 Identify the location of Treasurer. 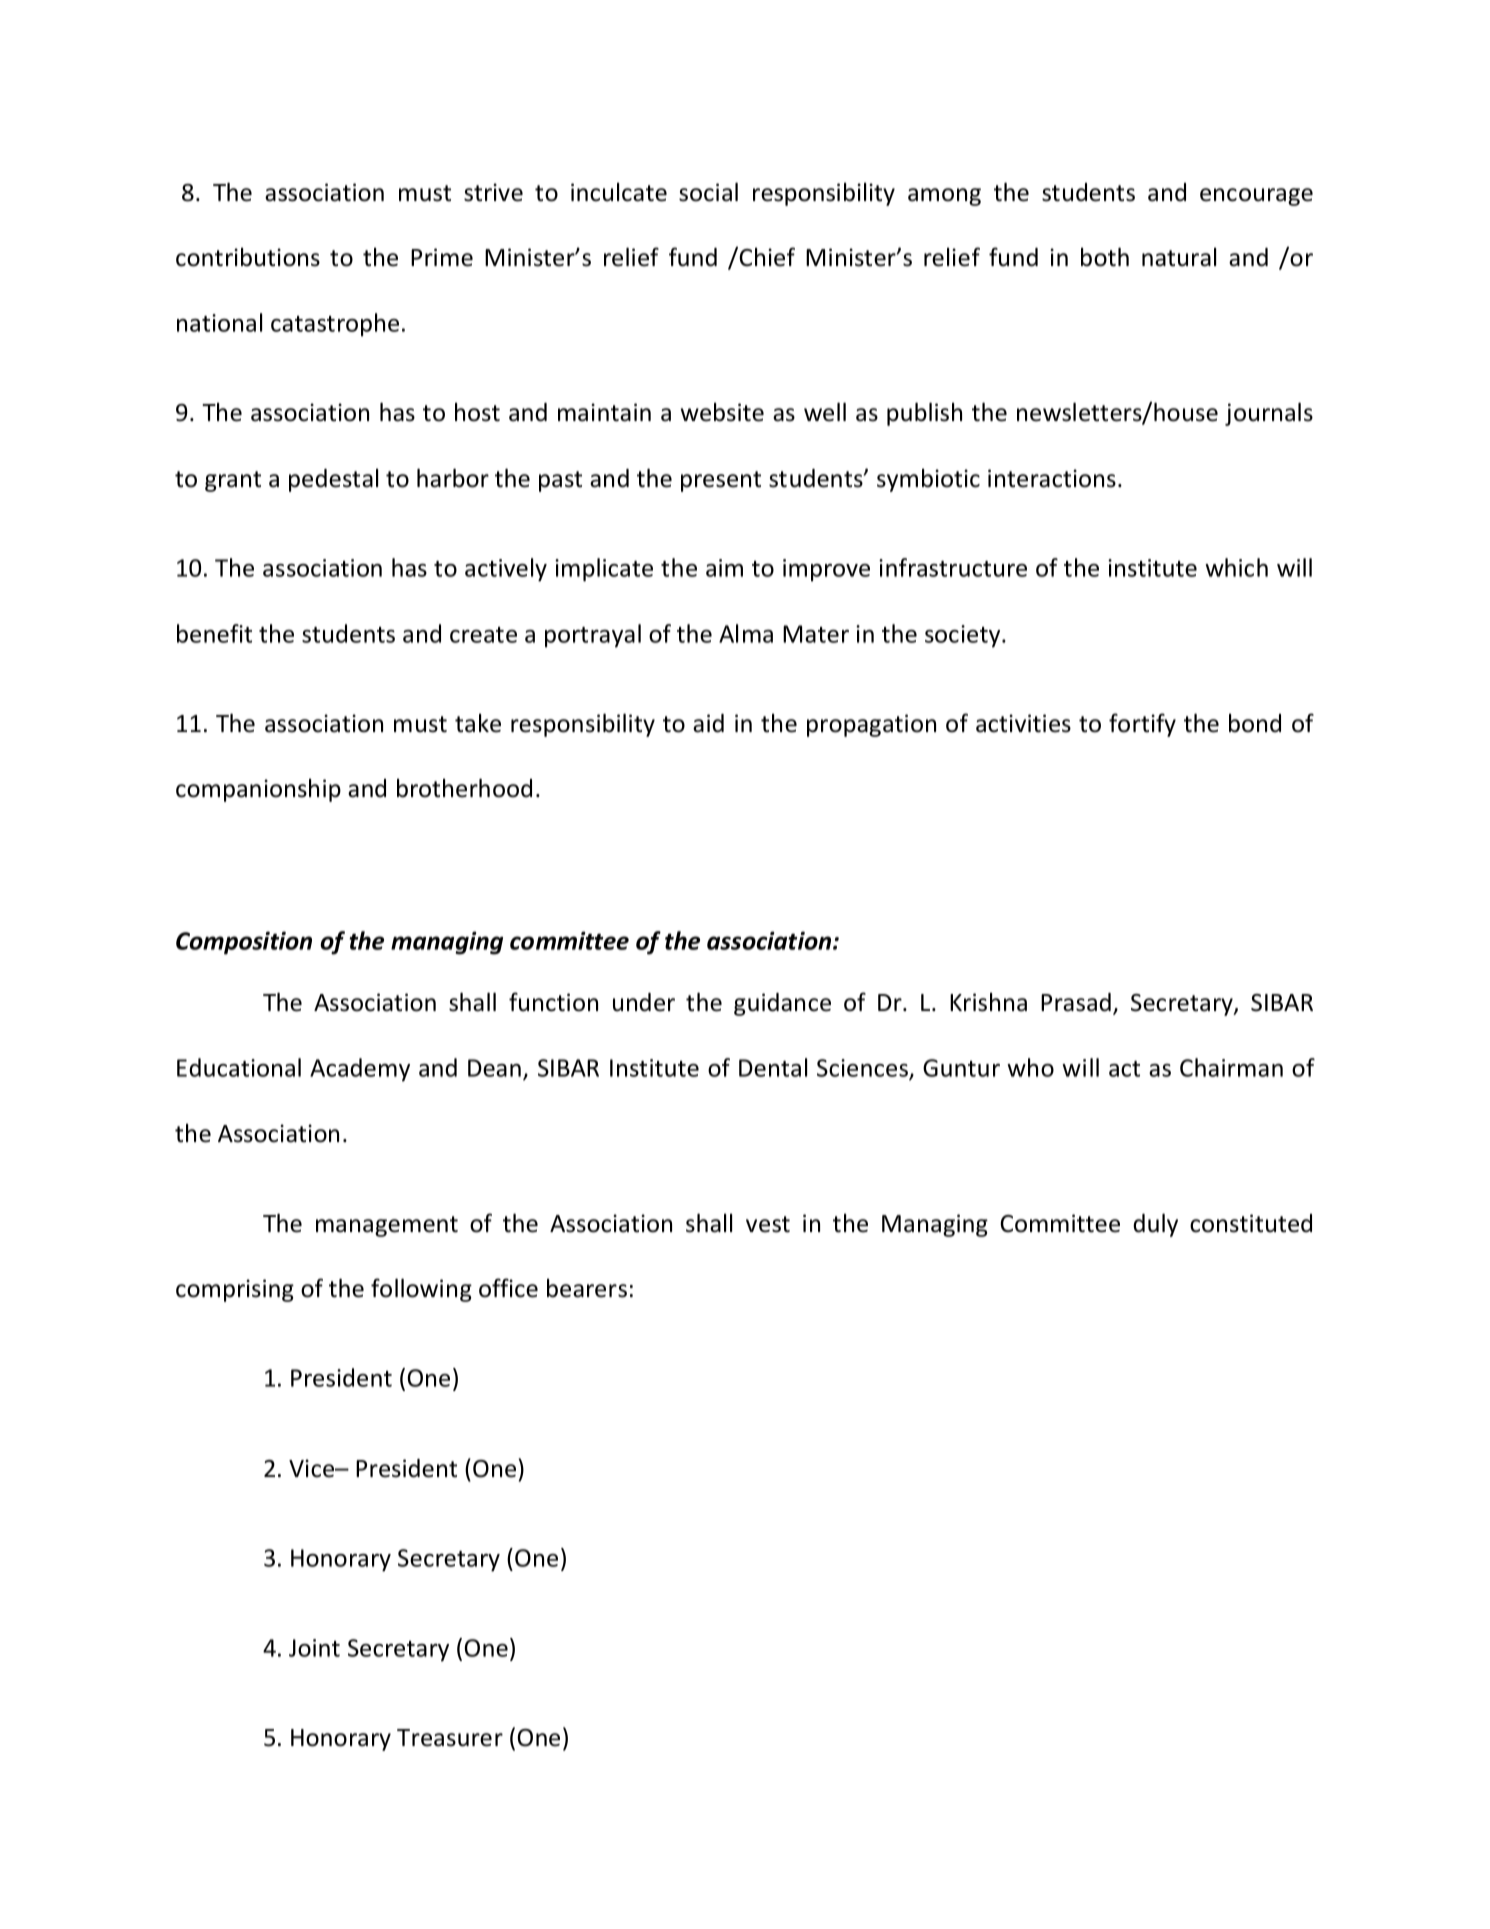
(450, 1738).
